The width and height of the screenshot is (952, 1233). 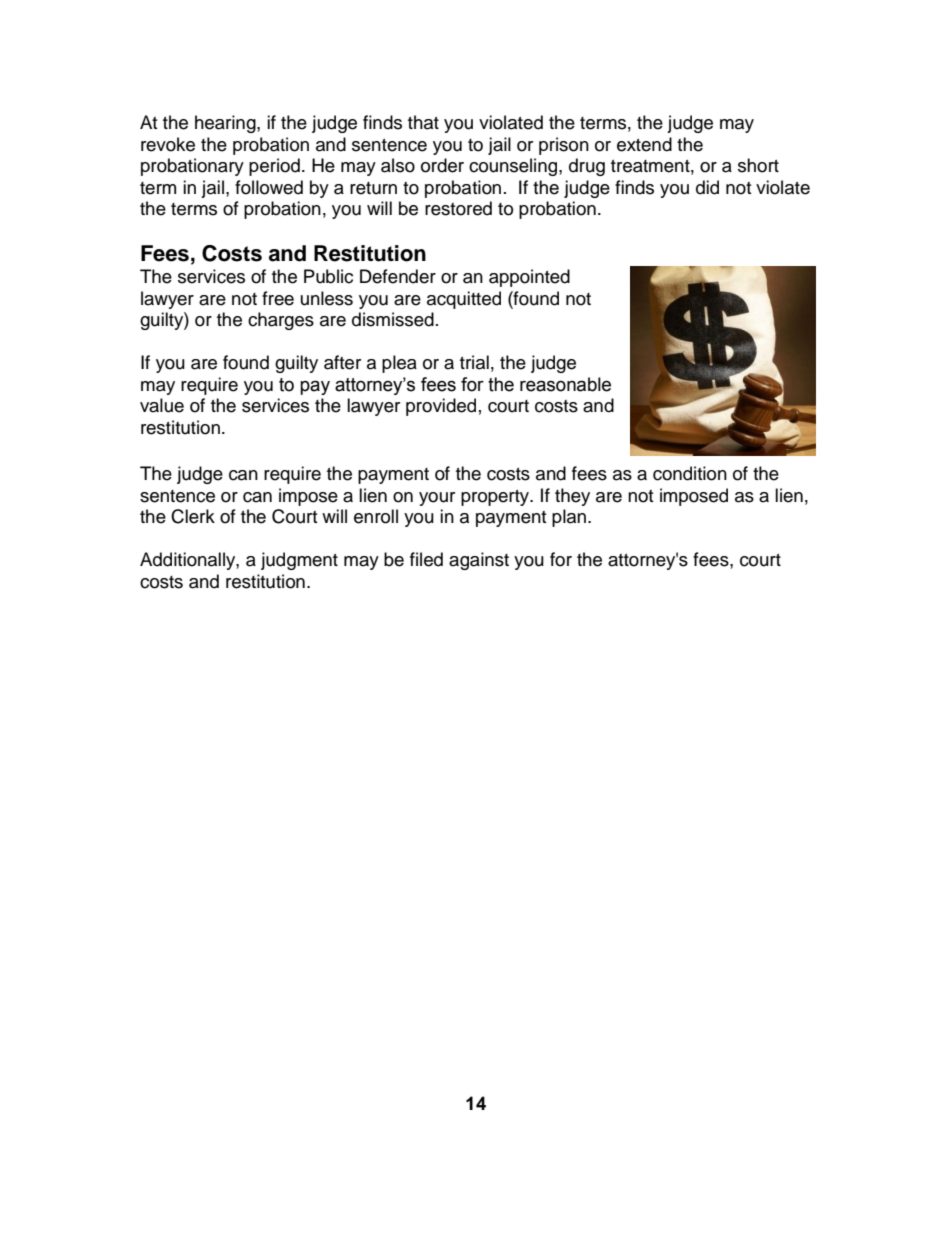 What do you see at coordinates (269, 187) in the screenshot?
I see `followed` at bounding box center [269, 187].
